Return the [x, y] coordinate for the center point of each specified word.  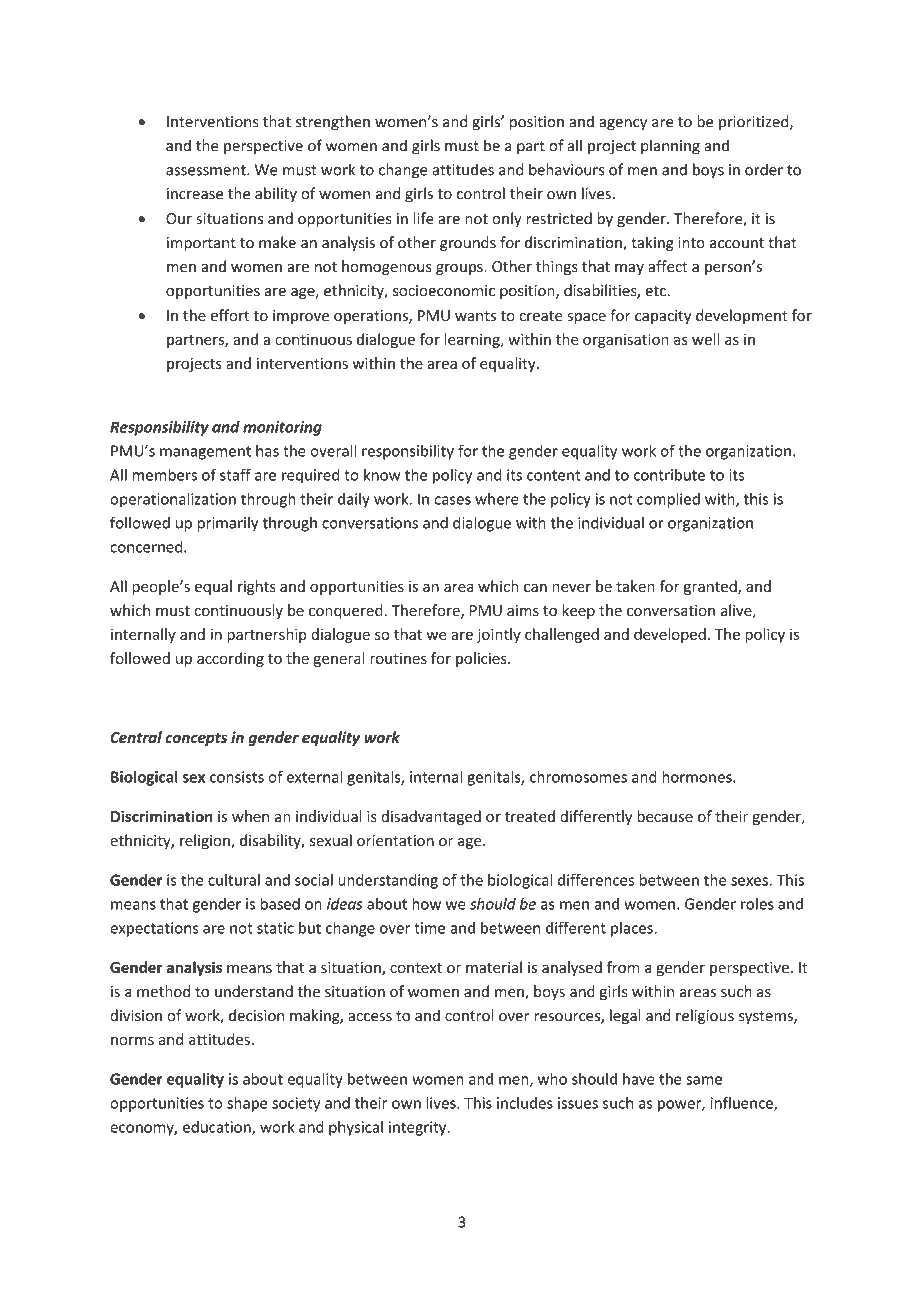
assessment [207, 170]
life [424, 218]
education [218, 1128]
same [704, 1080]
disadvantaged [431, 817]
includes [525, 1103]
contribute [669, 475]
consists [237, 777]
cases [452, 500]
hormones [698, 777]
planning [670, 147]
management [205, 453]
